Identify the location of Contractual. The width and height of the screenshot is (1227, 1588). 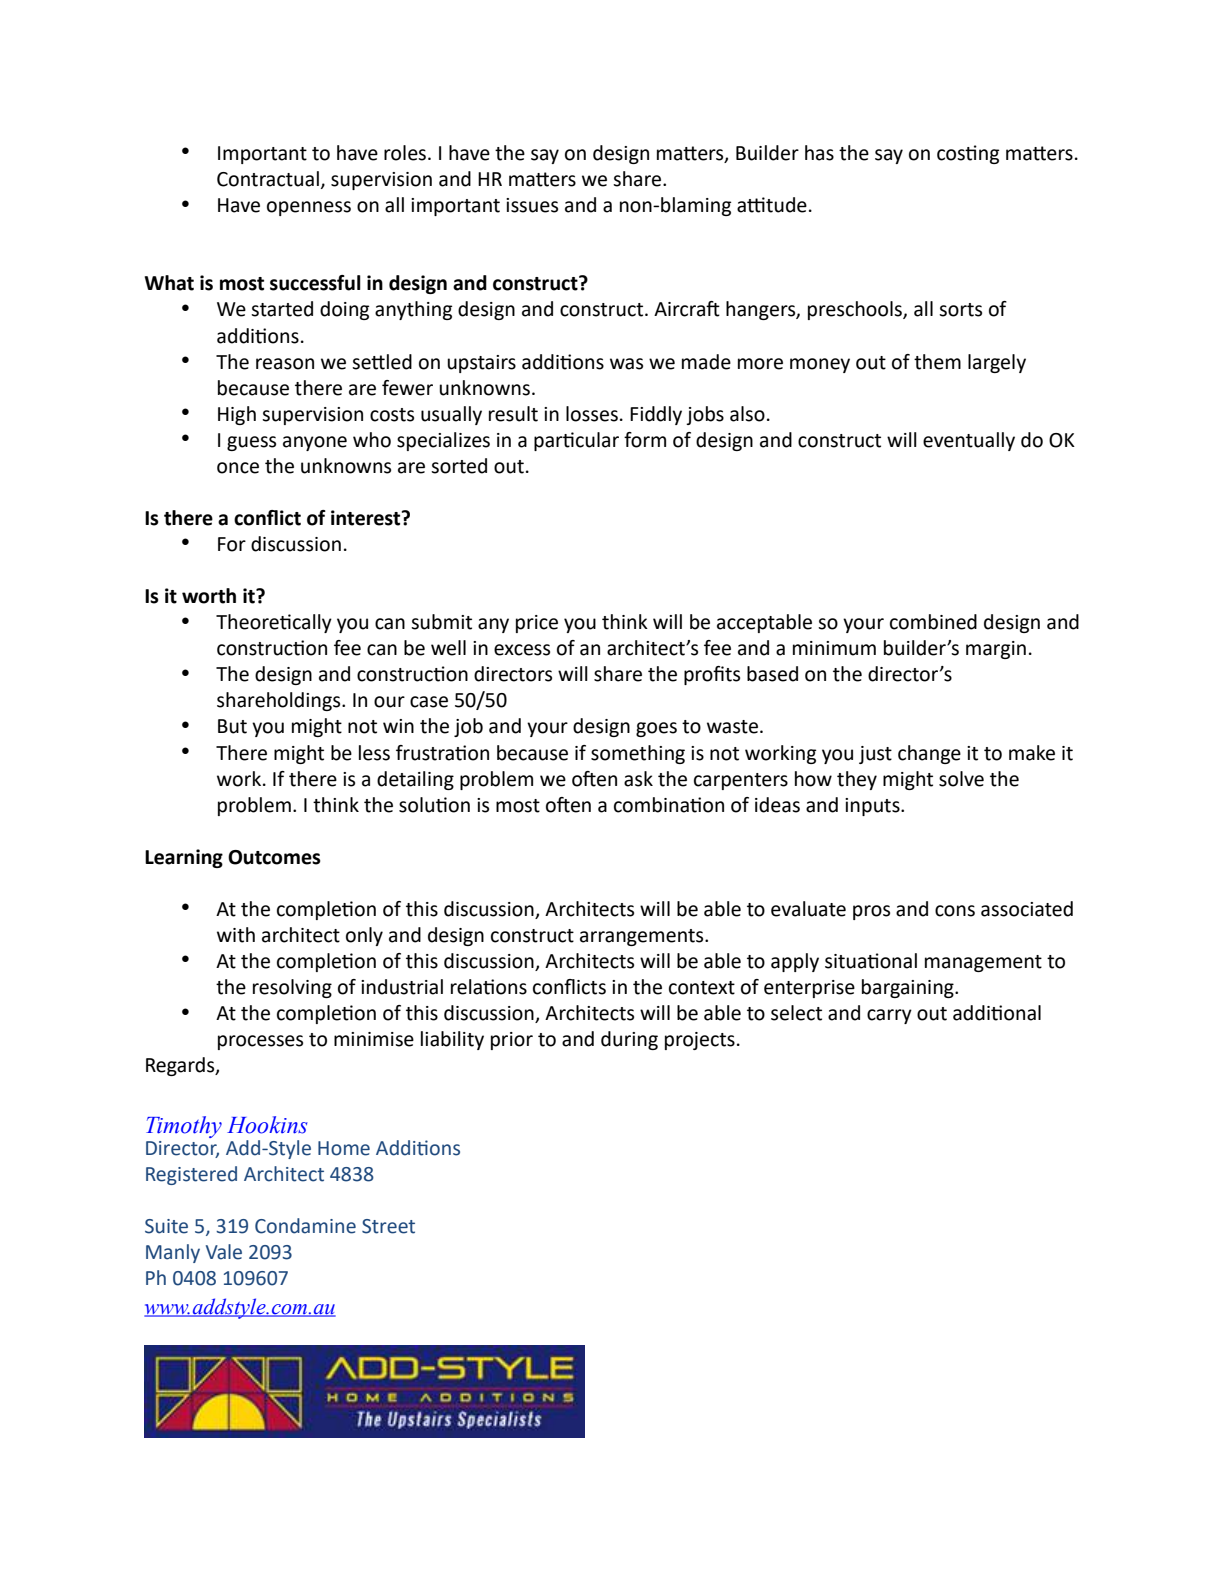
(268, 179).
